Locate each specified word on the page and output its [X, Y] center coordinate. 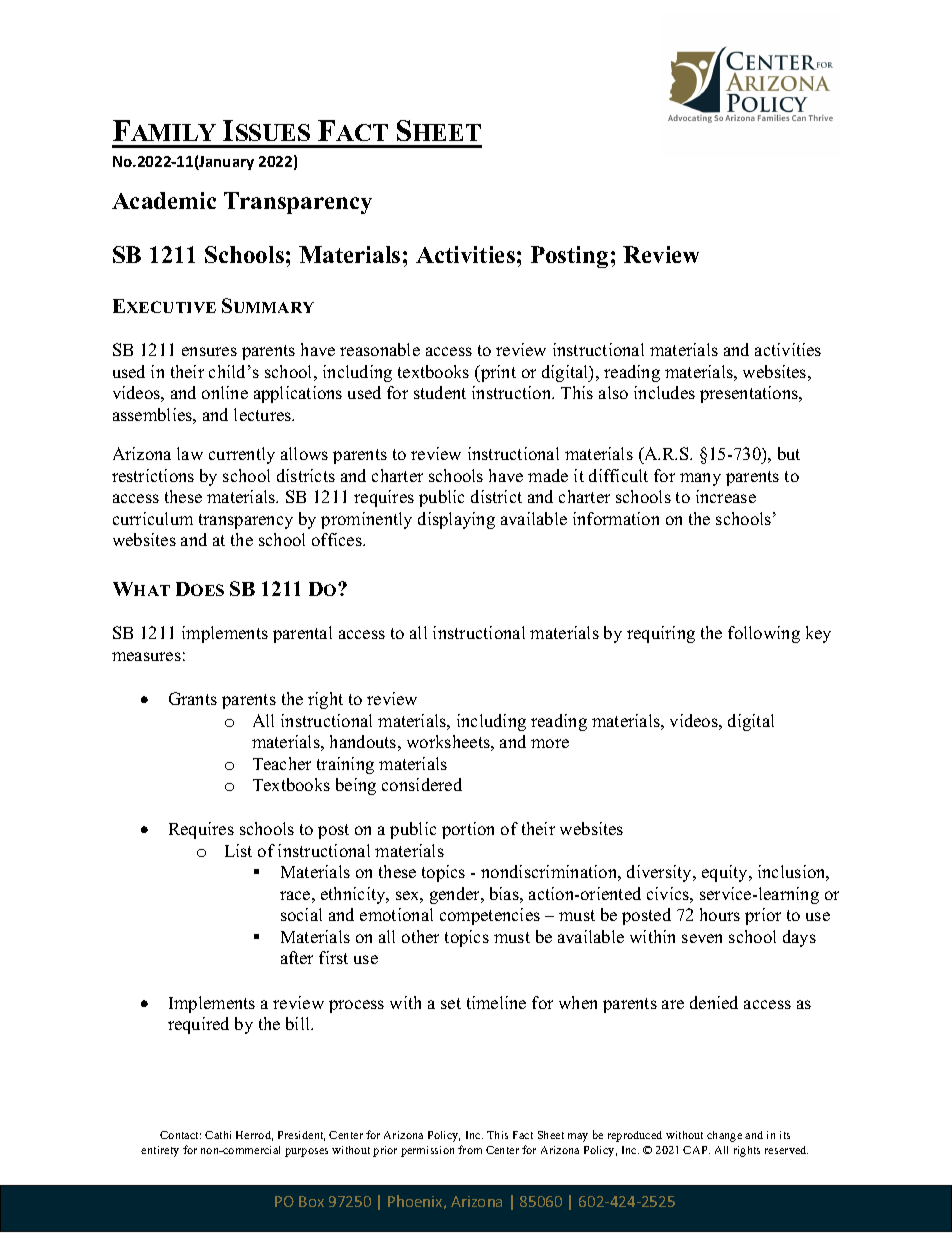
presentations [750, 394]
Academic [164, 200]
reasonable [380, 349]
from [470, 1149]
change [724, 1136]
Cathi [218, 1135]
